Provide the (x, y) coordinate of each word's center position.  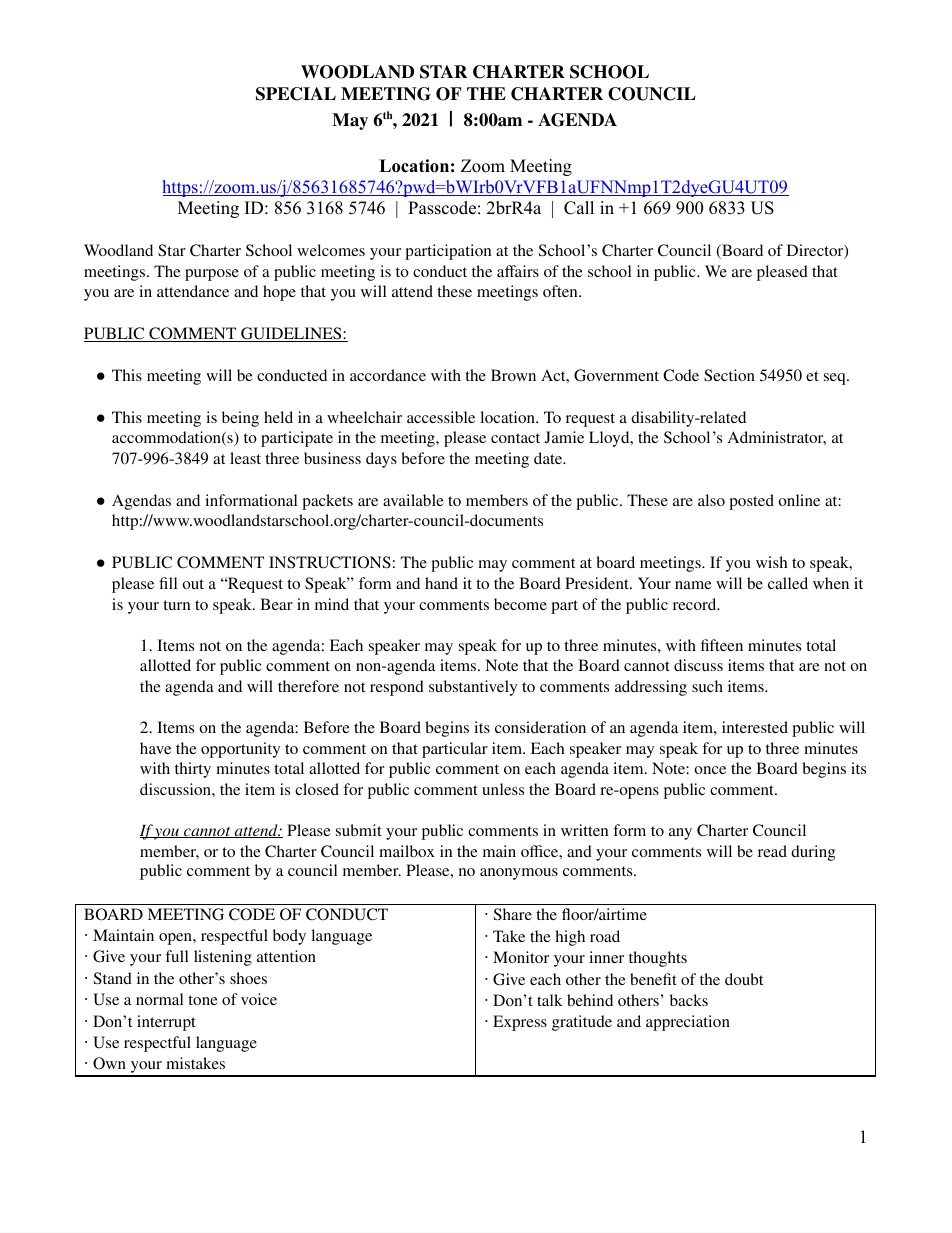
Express (520, 1023)
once (710, 770)
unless (503, 789)
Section (729, 375)
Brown (513, 375)
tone (203, 1000)
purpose (212, 275)
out (193, 584)
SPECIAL (296, 94)
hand (441, 583)
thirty (193, 770)
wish (771, 562)
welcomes (331, 250)
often (561, 291)
